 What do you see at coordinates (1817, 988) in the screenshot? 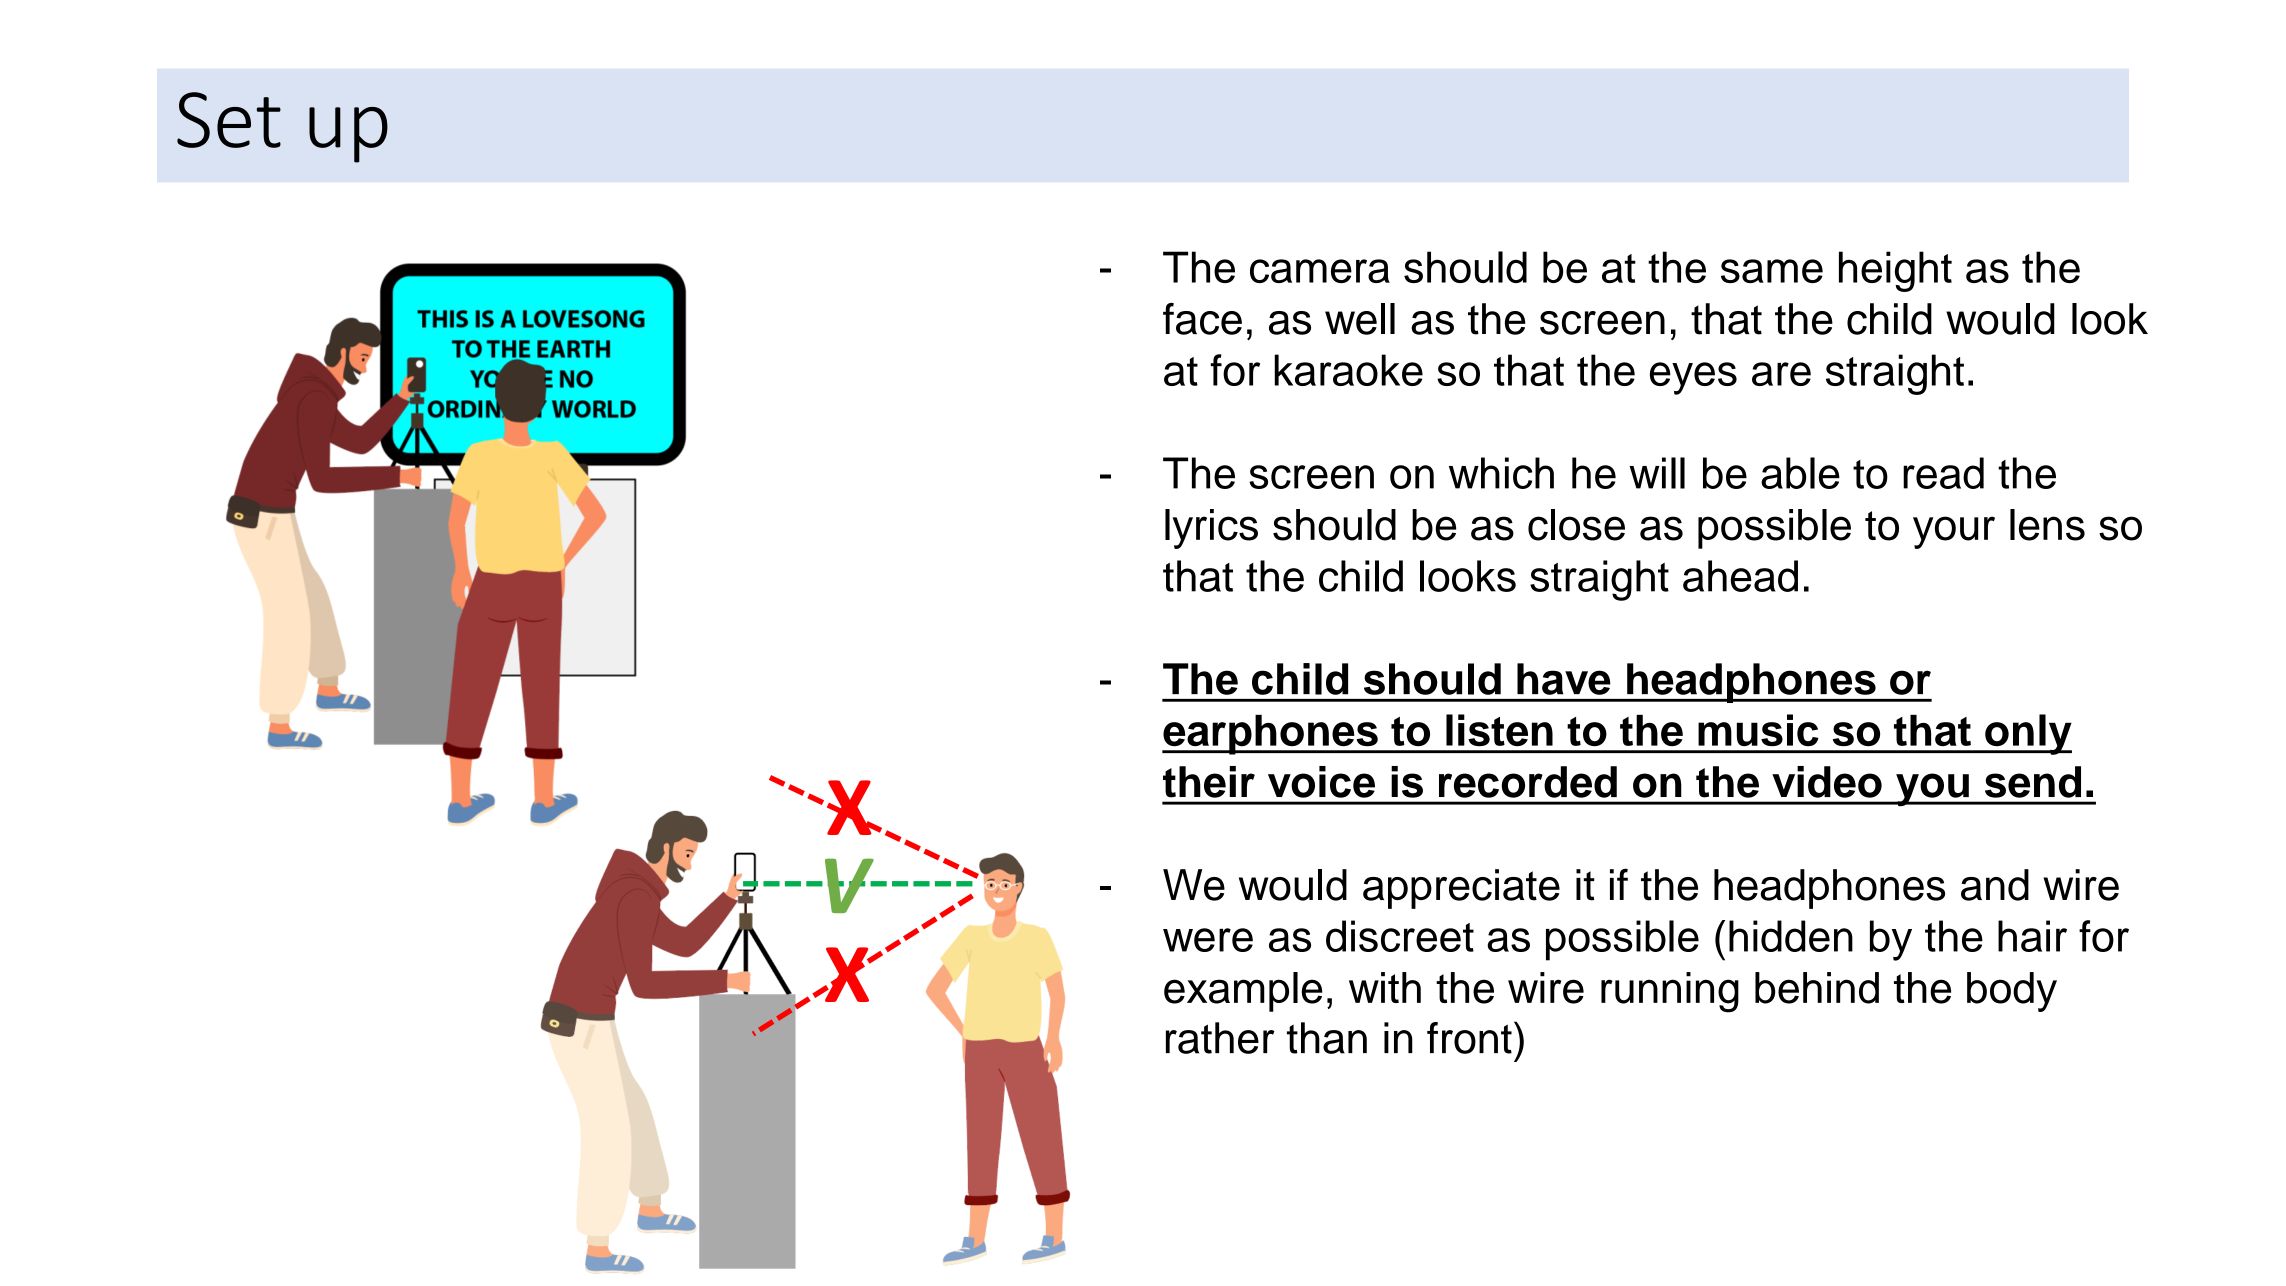
I see `behind` at bounding box center [1817, 988].
